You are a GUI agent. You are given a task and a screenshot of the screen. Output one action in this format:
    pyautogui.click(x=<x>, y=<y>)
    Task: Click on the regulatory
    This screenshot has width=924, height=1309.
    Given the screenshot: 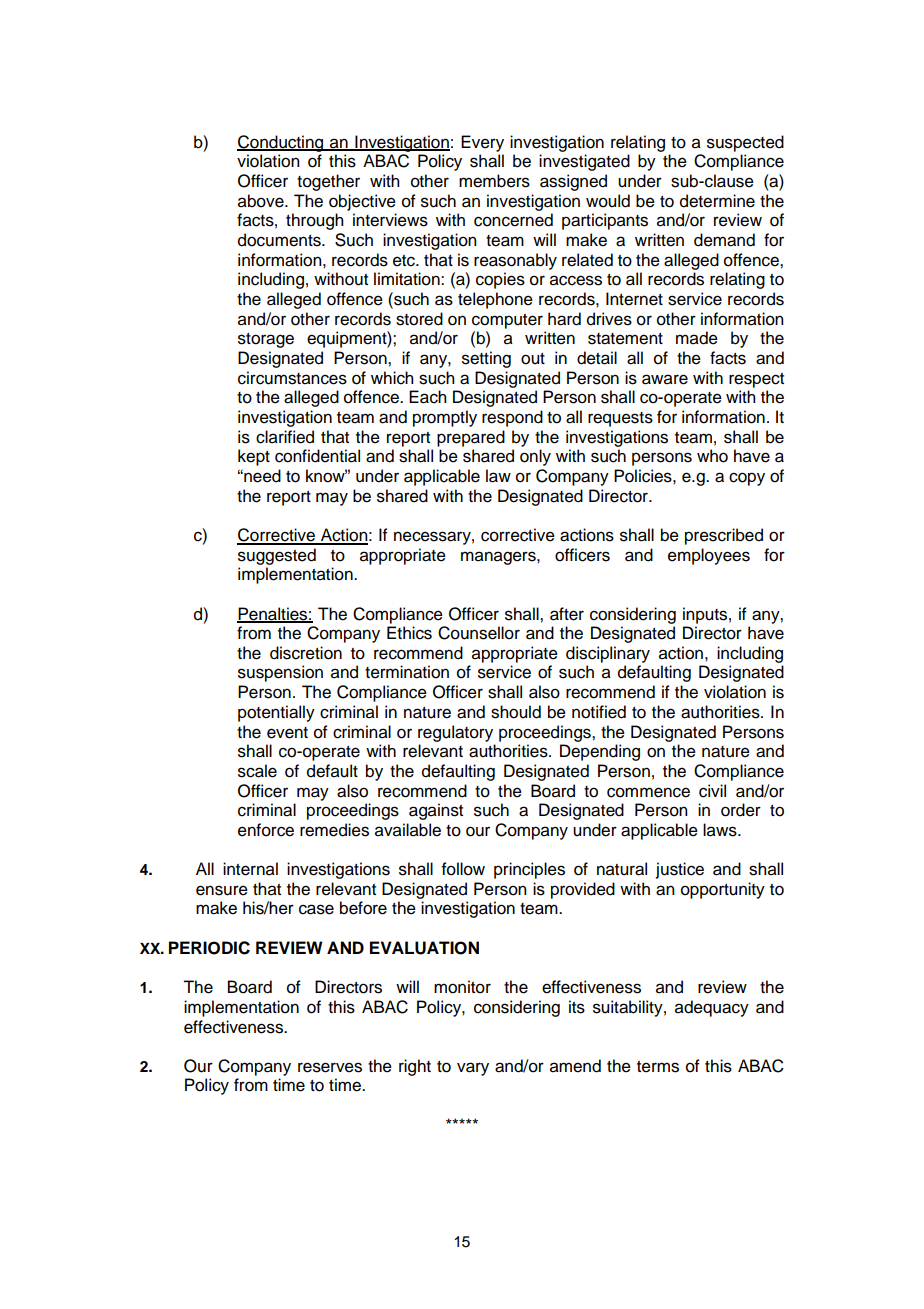 What is the action you would take?
    pyautogui.click(x=455, y=733)
